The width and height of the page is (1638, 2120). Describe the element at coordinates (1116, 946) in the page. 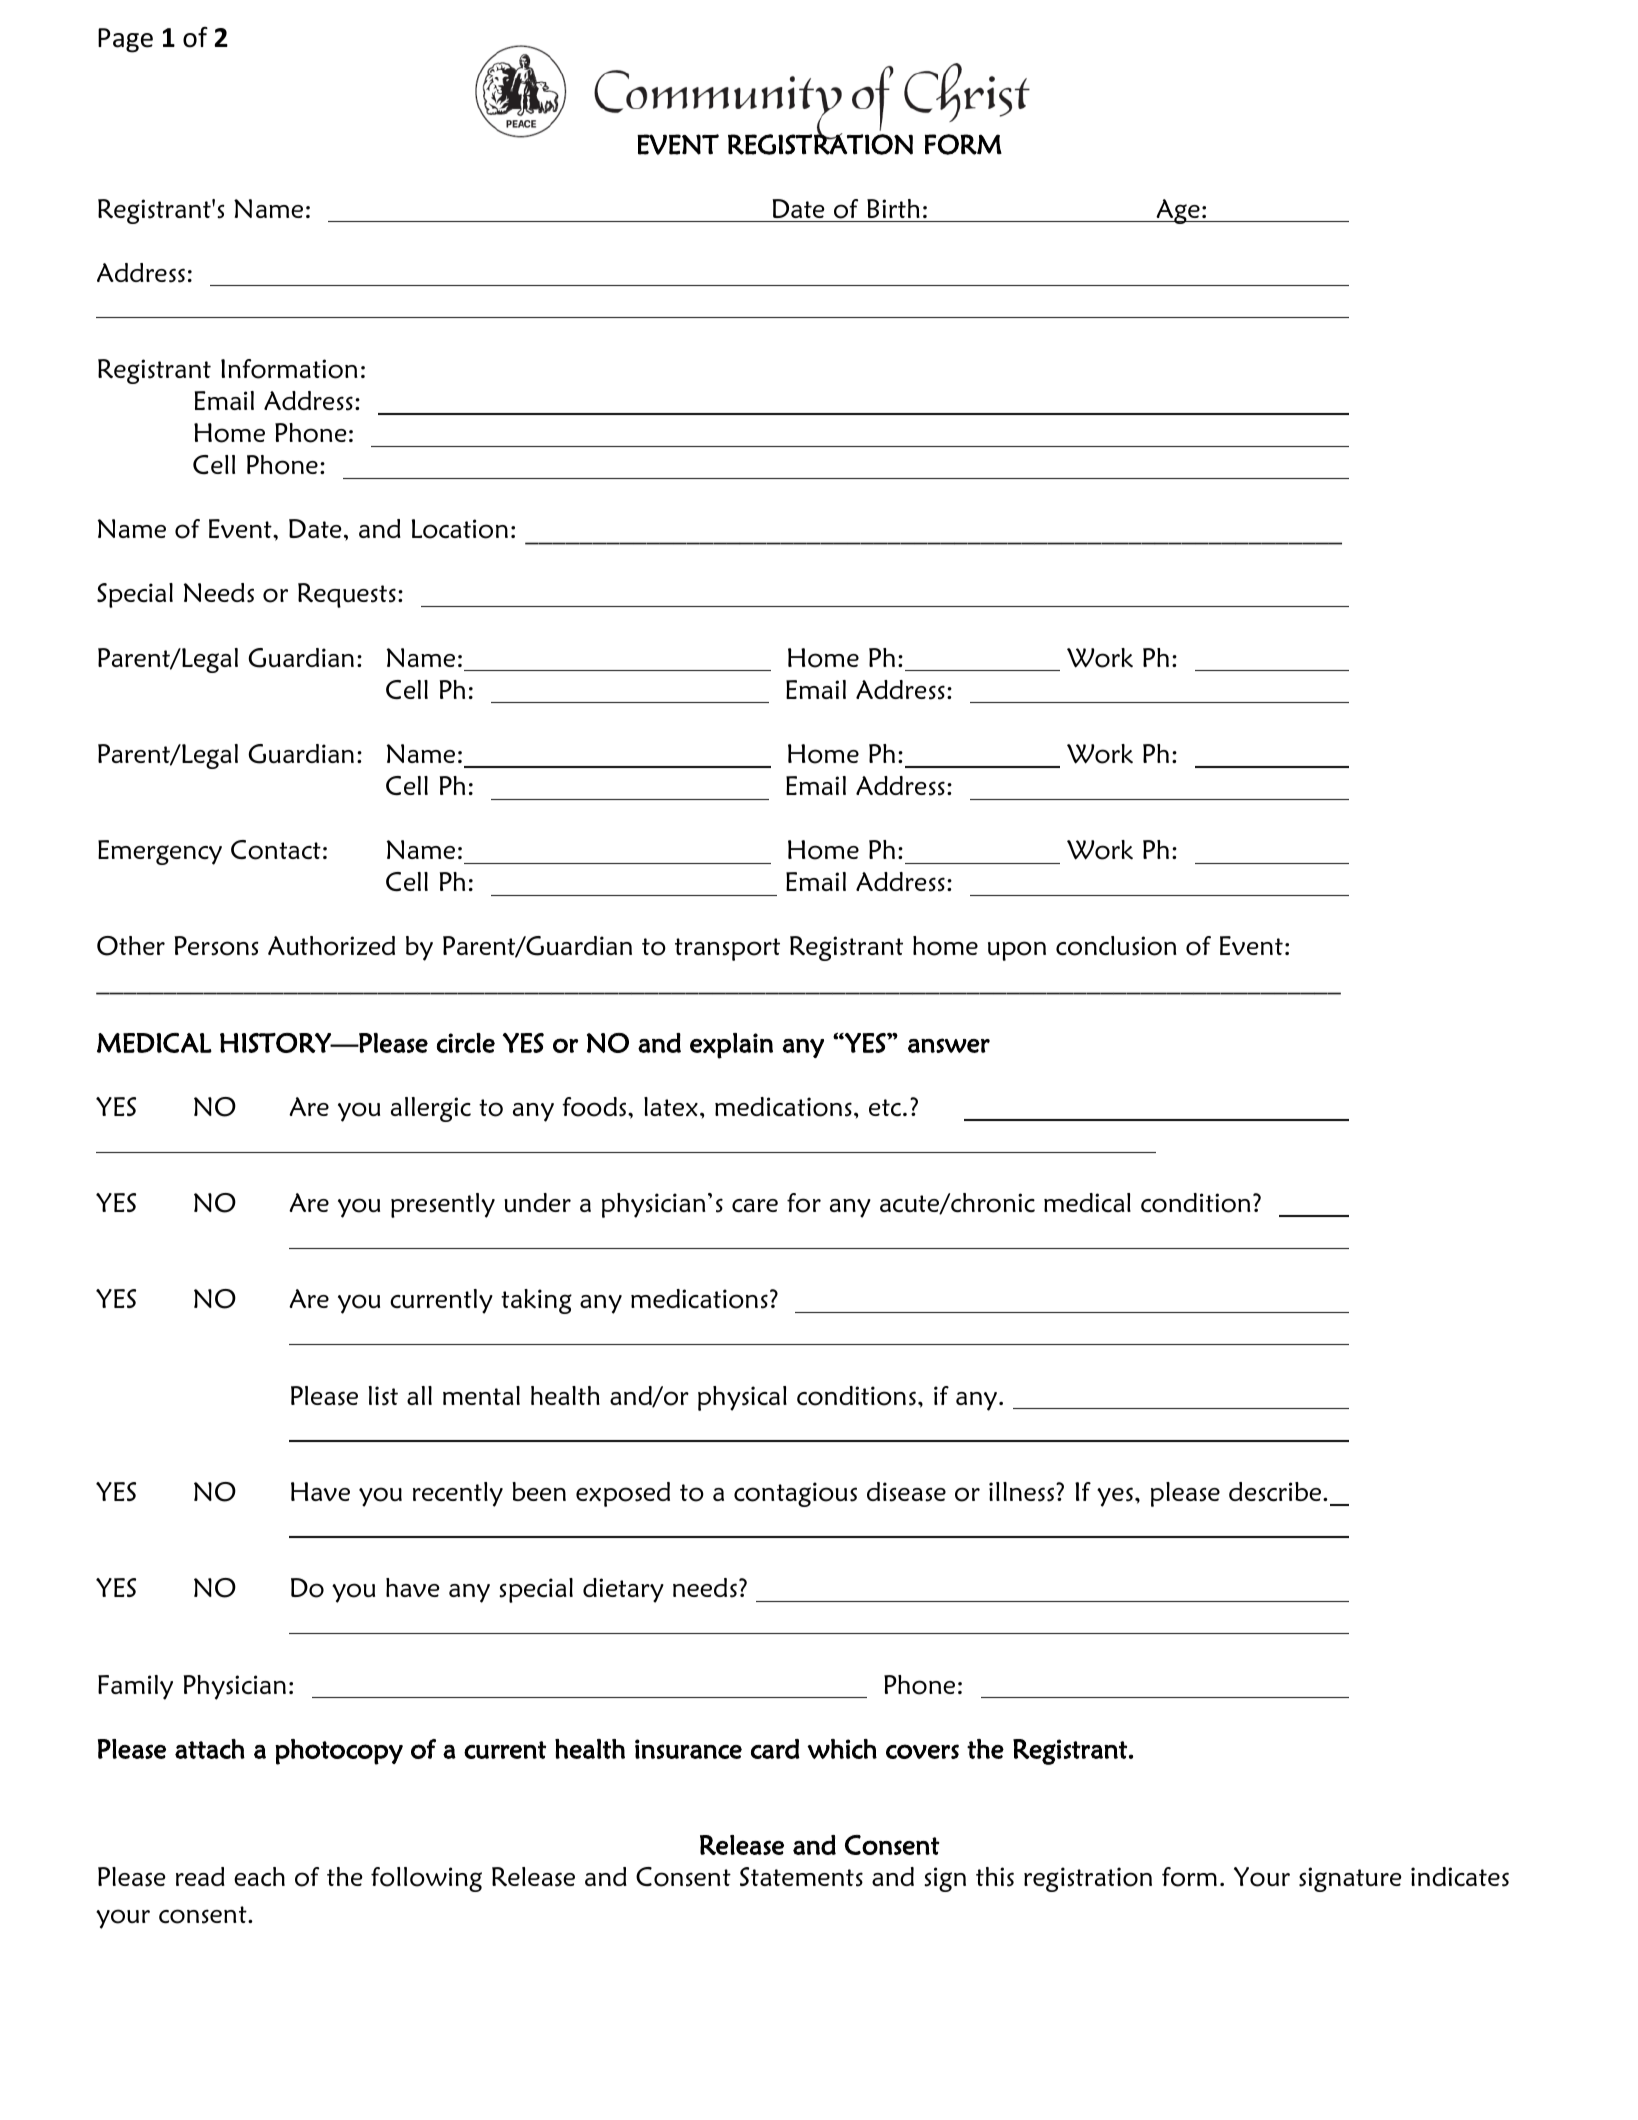

I see `conclusion` at that location.
